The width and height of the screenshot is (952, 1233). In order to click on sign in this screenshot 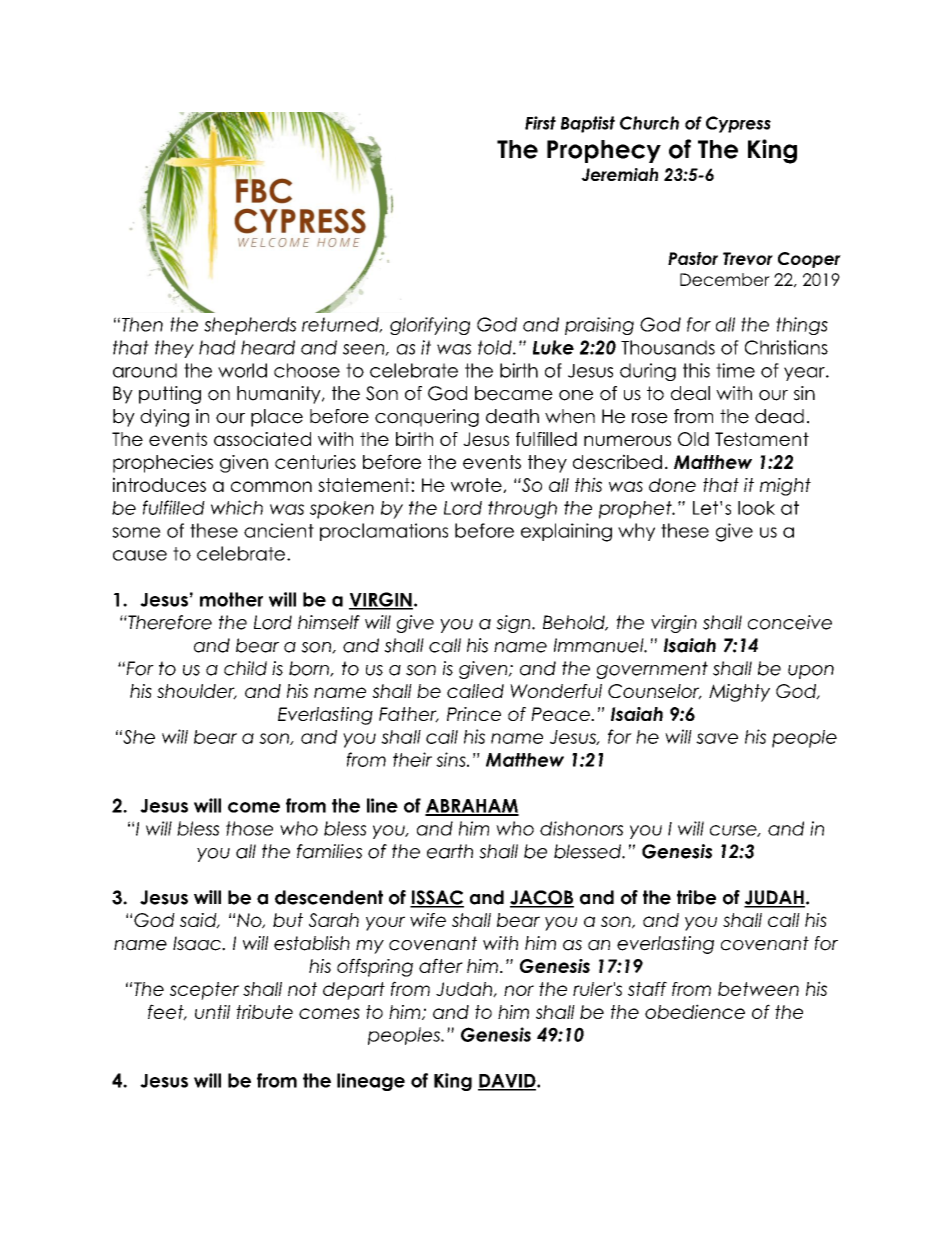, I will do `click(514, 624)`.
